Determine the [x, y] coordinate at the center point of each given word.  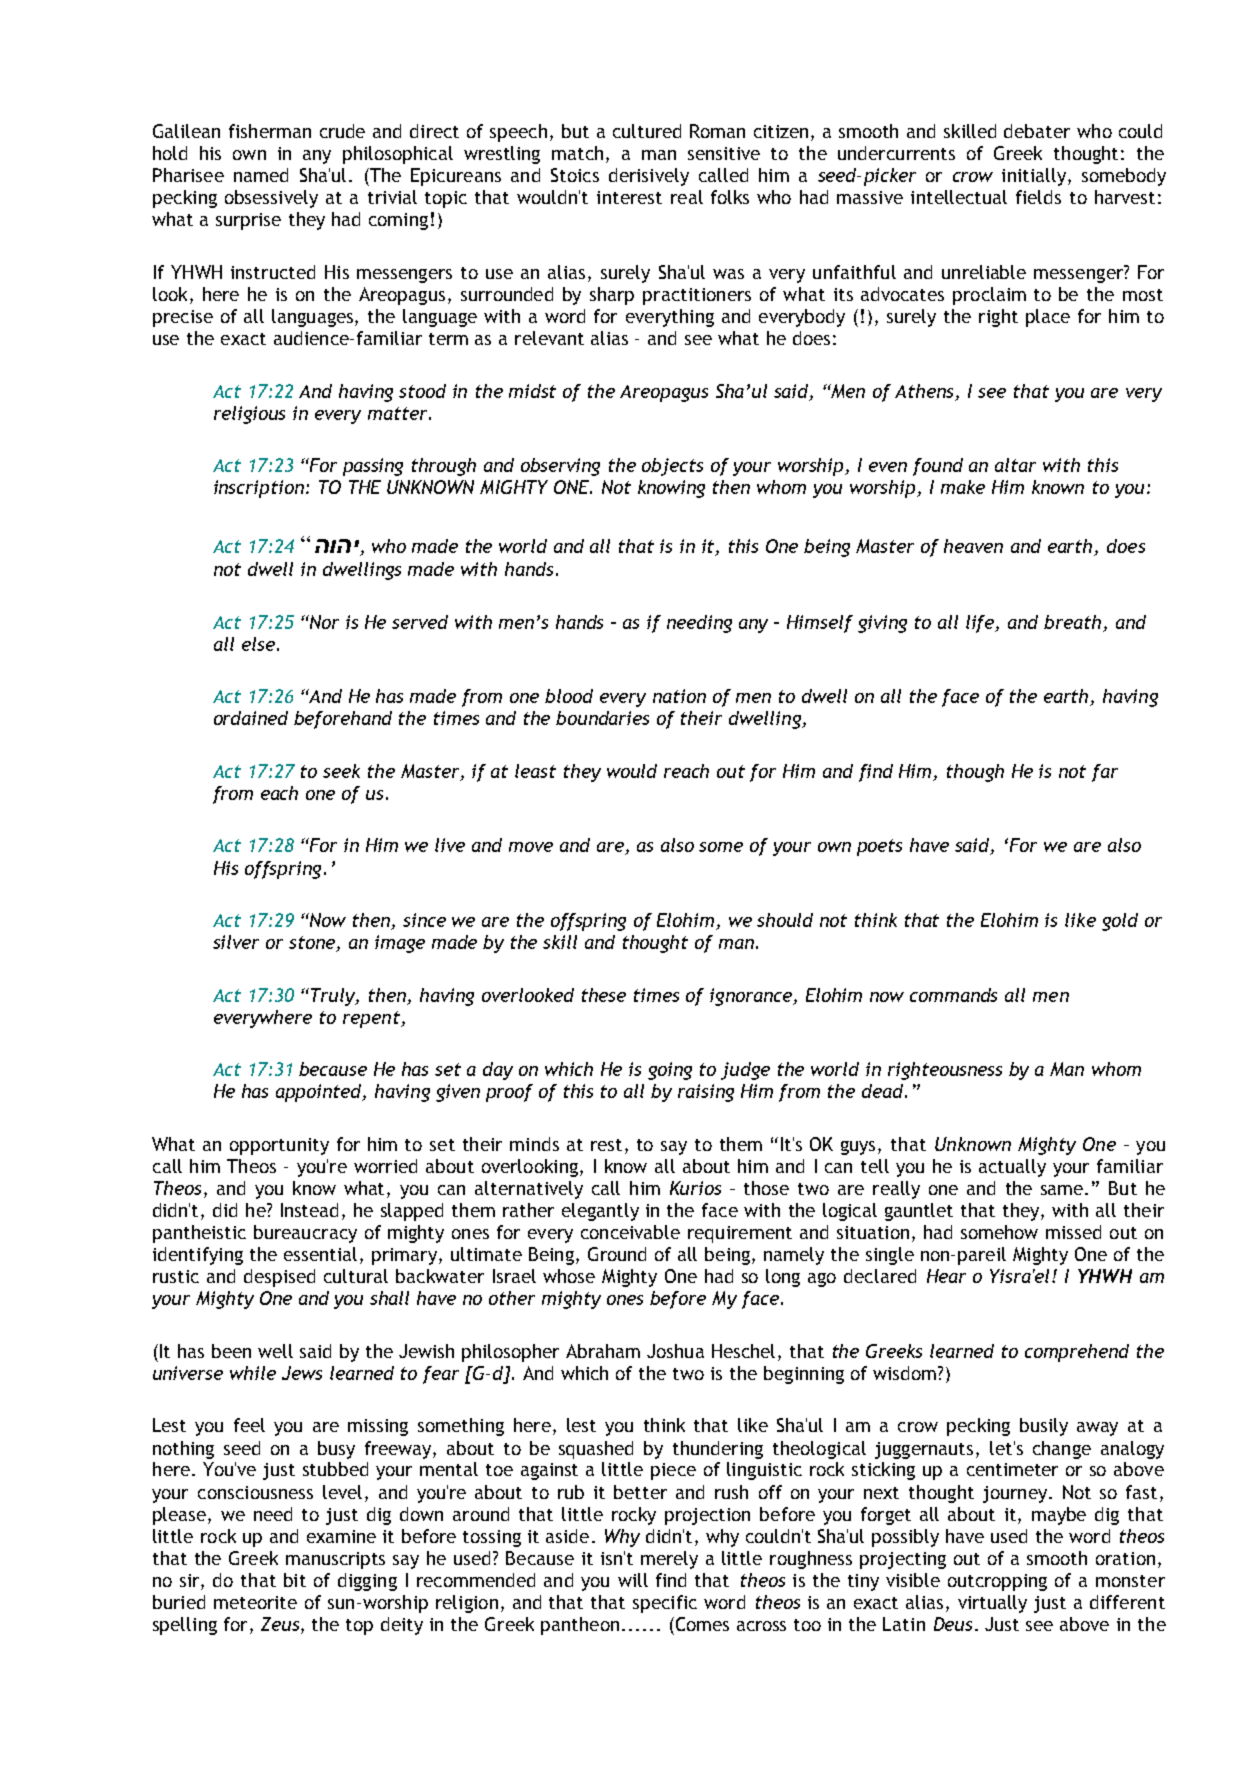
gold [1120, 922]
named [261, 175]
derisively [649, 177]
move [531, 847]
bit [295, 1580]
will [633, 1580]
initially [1034, 177]
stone [313, 944]
